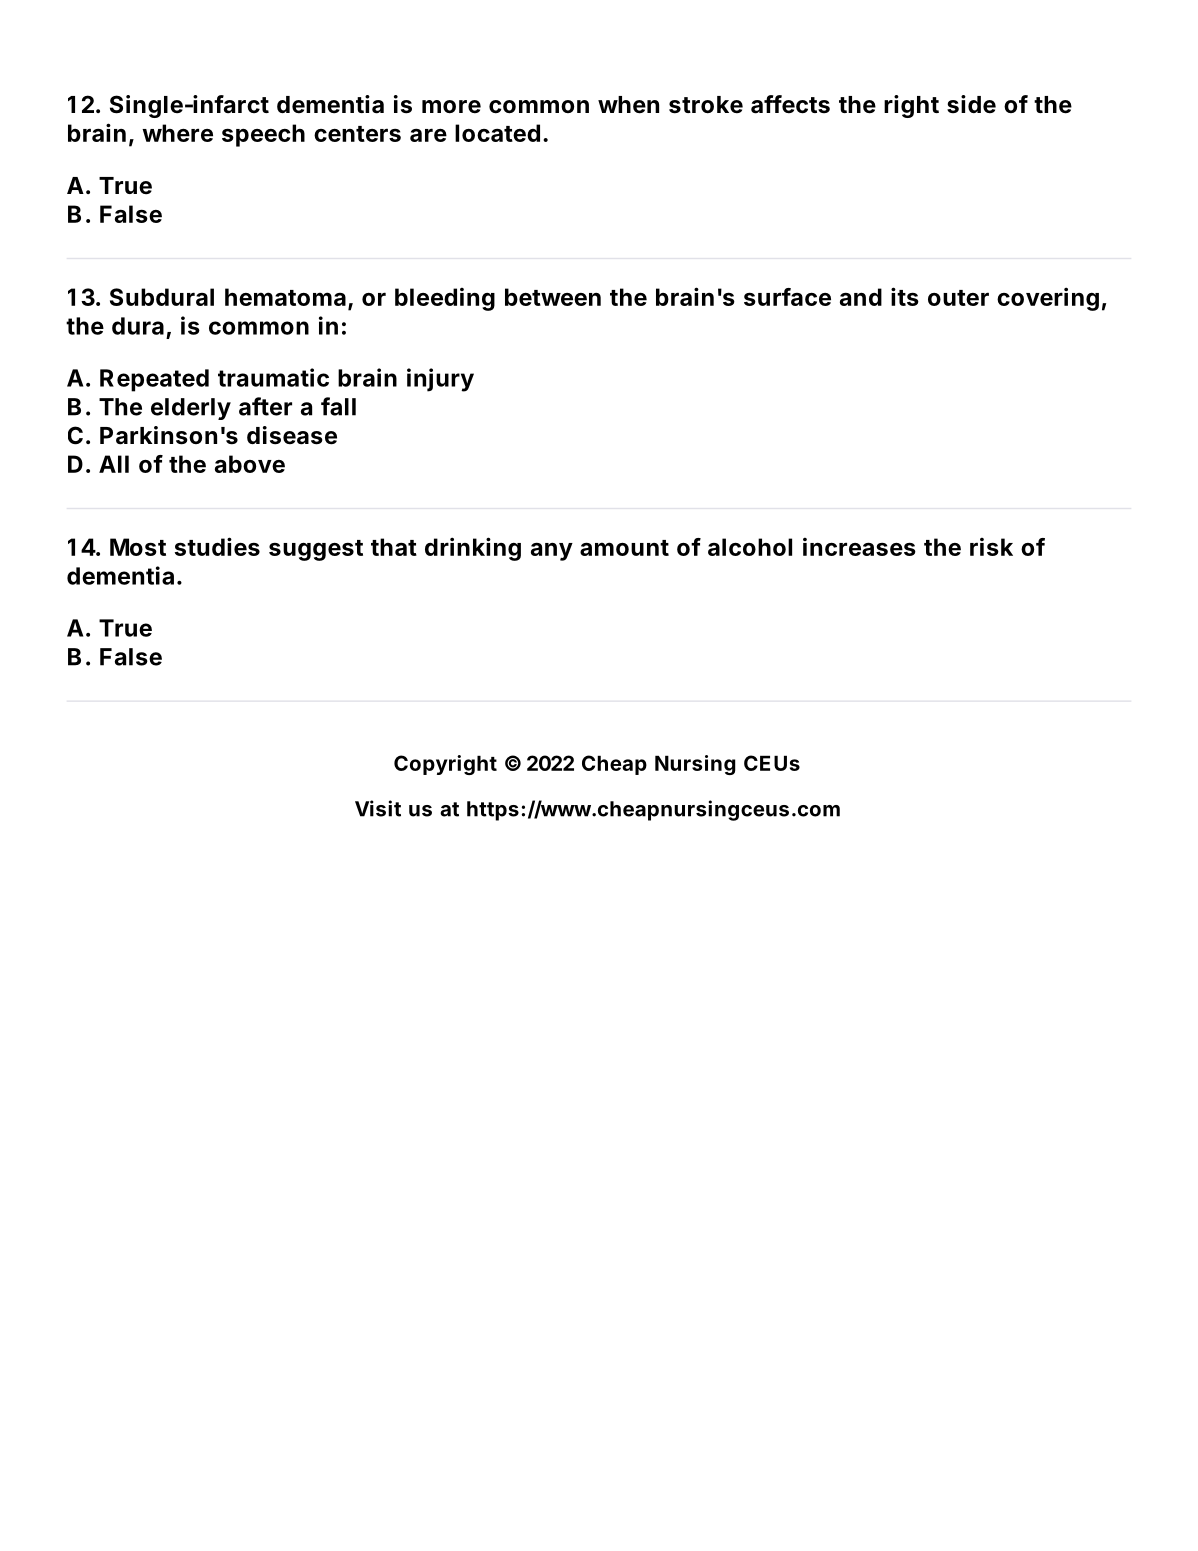 The height and width of the image is (1551, 1198). Describe the element at coordinates (316, 550) in the image. I see `suggest` at that location.
